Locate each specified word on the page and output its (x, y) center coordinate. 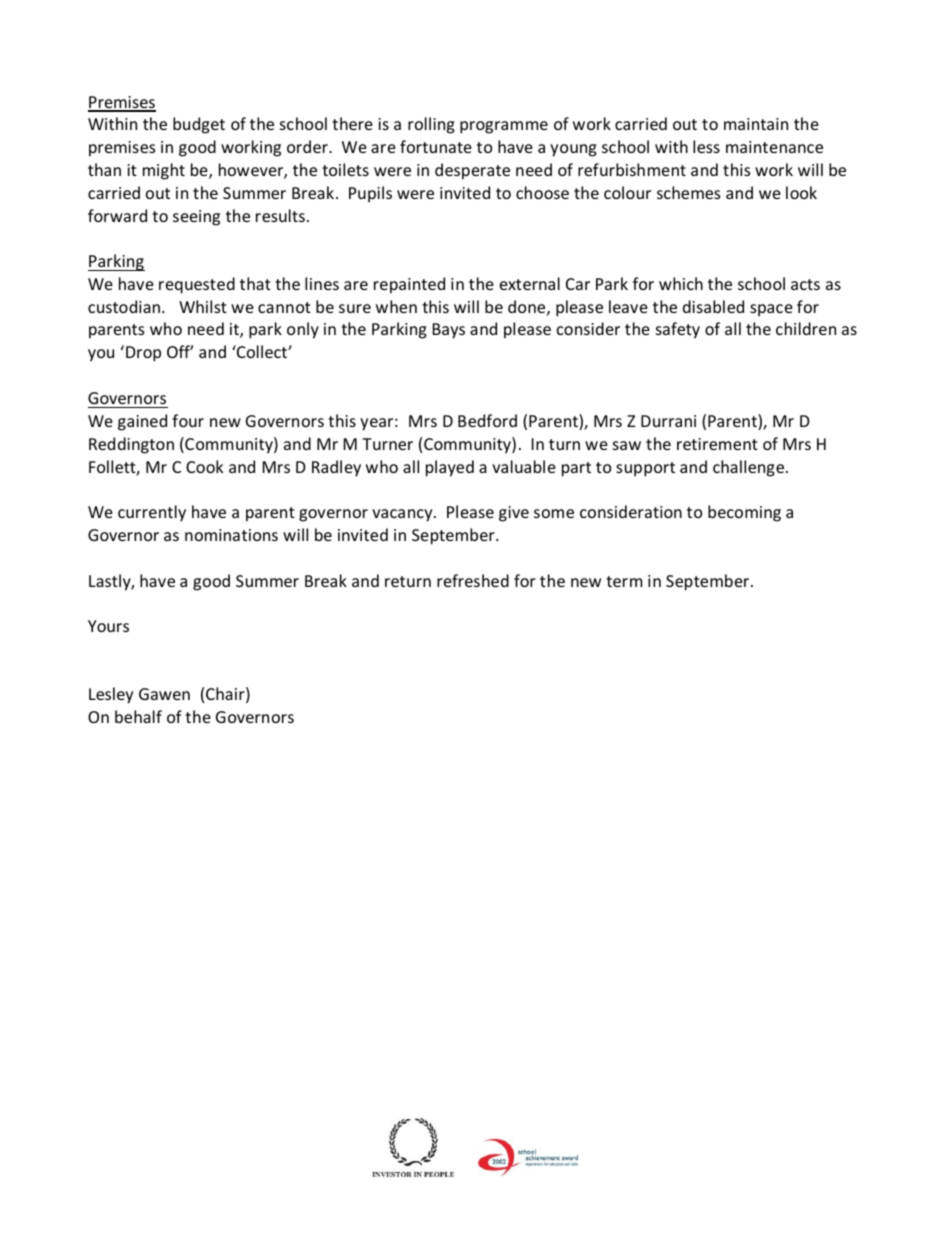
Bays (449, 331)
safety (678, 330)
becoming (744, 513)
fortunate (436, 146)
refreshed (473, 580)
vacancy (403, 515)
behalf (138, 716)
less (706, 146)
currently (152, 513)
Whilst (203, 306)
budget (199, 125)
